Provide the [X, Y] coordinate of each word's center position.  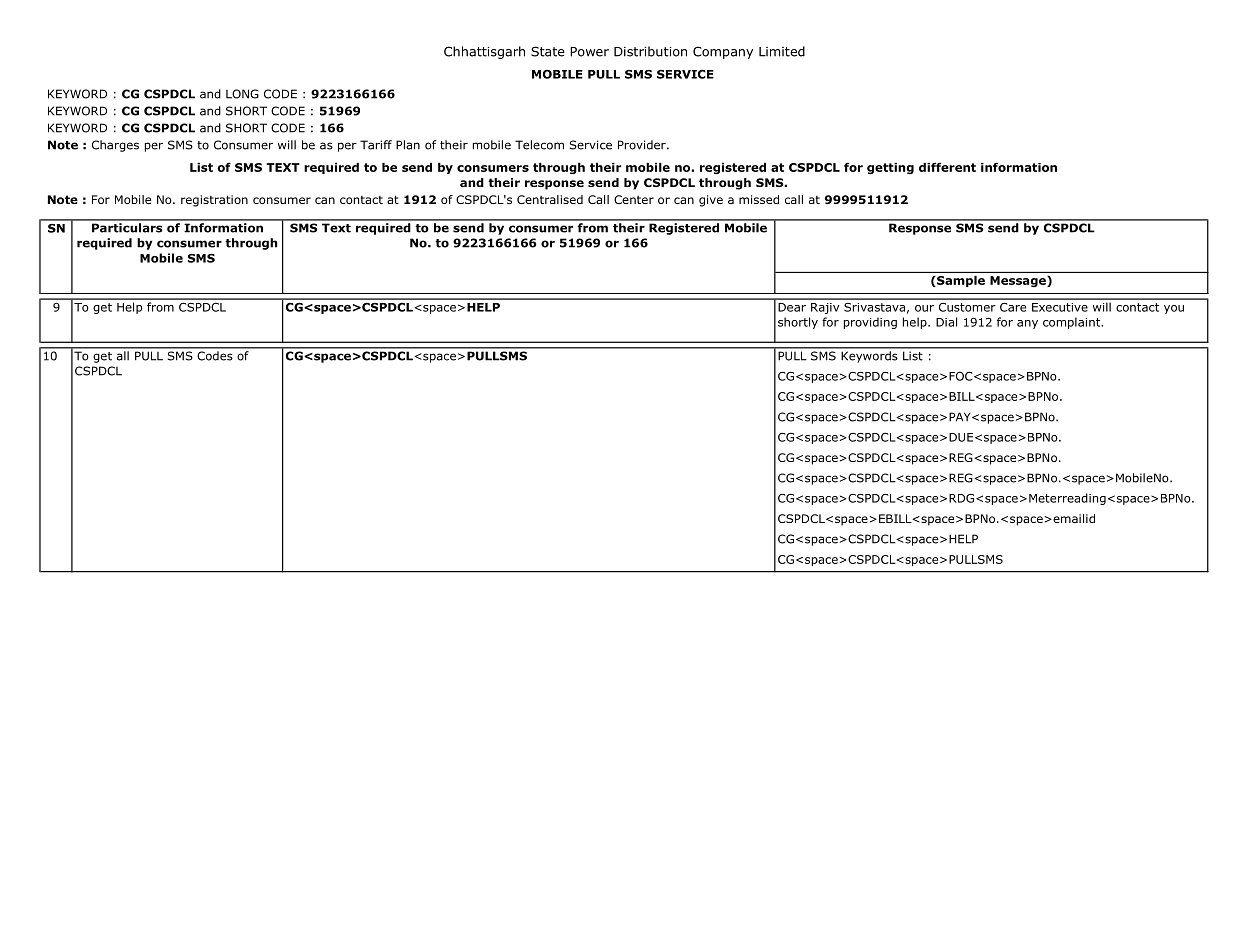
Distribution [650, 51]
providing [870, 323]
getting [890, 168]
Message [1019, 281]
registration [214, 201]
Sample [961, 281]
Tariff [376, 145]
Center [634, 199]
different [947, 167]
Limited [782, 51]
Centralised [550, 199]
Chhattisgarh [484, 52]
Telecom [539, 145]
